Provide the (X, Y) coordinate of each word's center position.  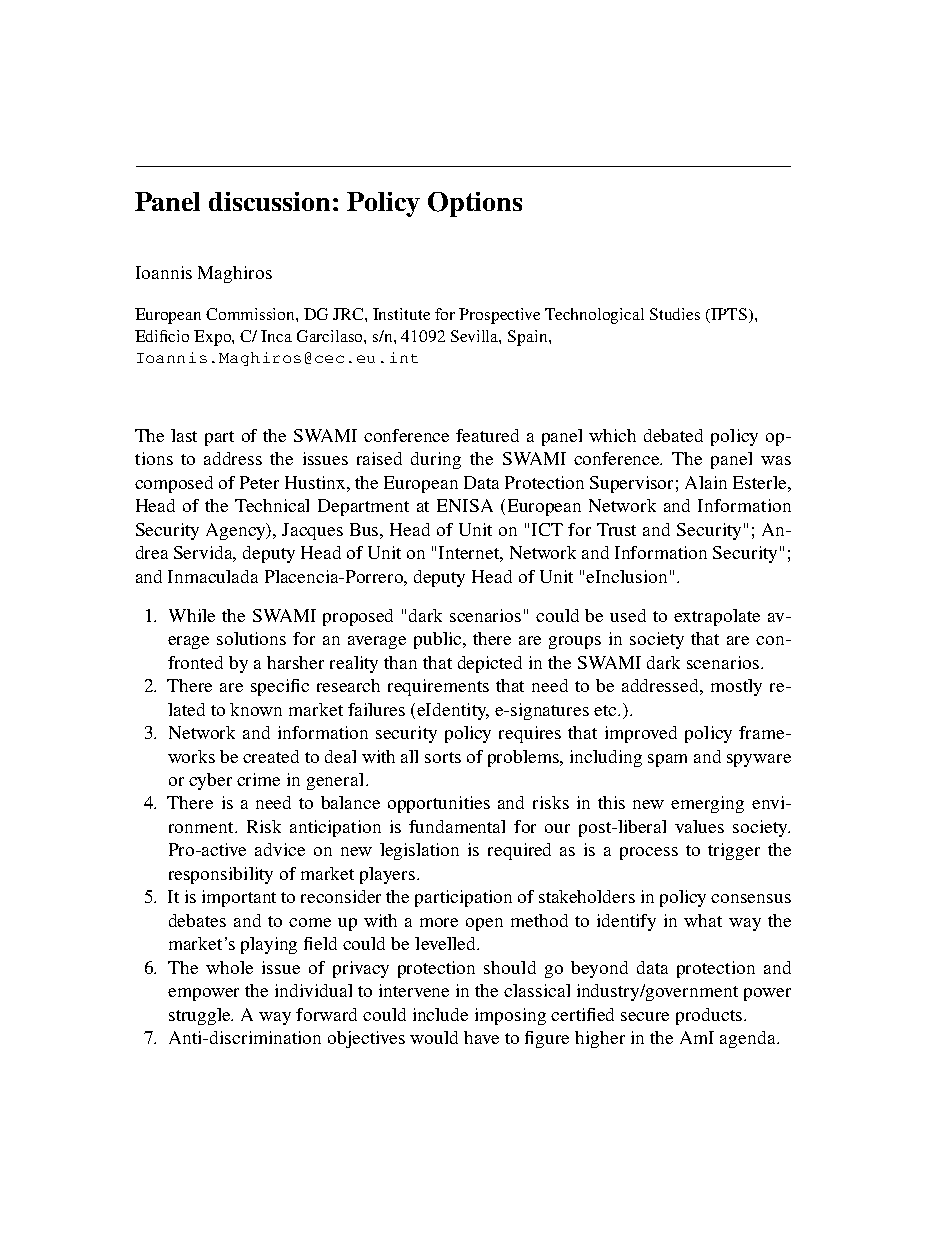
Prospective (499, 316)
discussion (269, 201)
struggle (201, 1016)
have (481, 1037)
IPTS (729, 314)
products (710, 1016)
